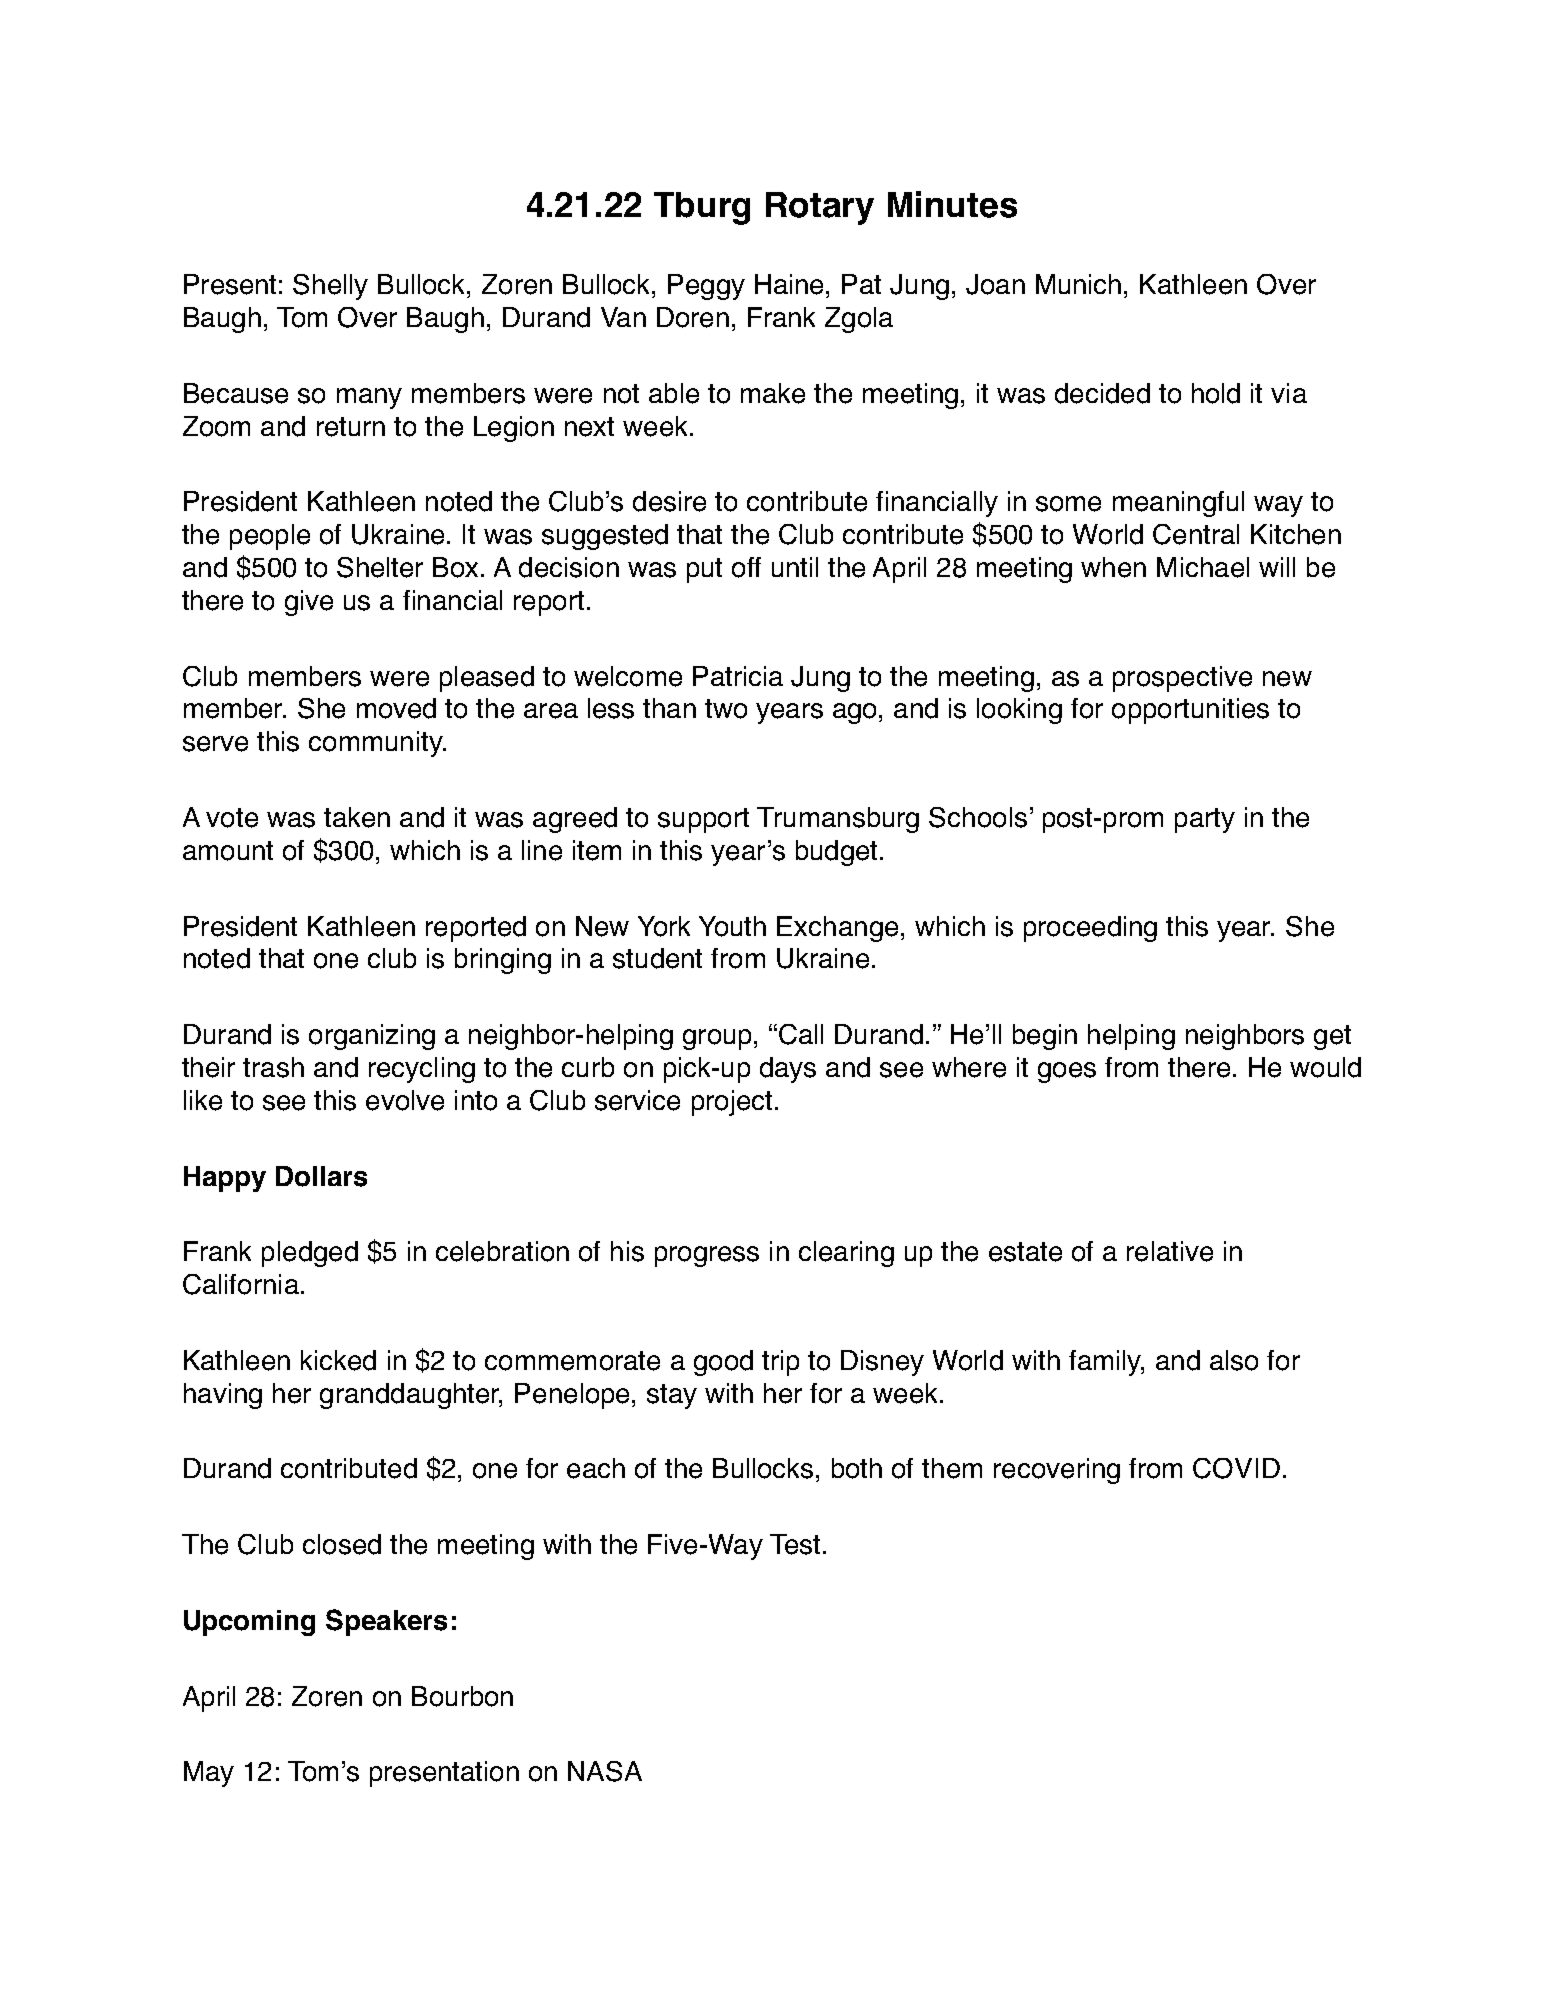 This document has width=1545, height=2000. Describe the element at coordinates (377, 744) in the document. I see `community` at that location.
